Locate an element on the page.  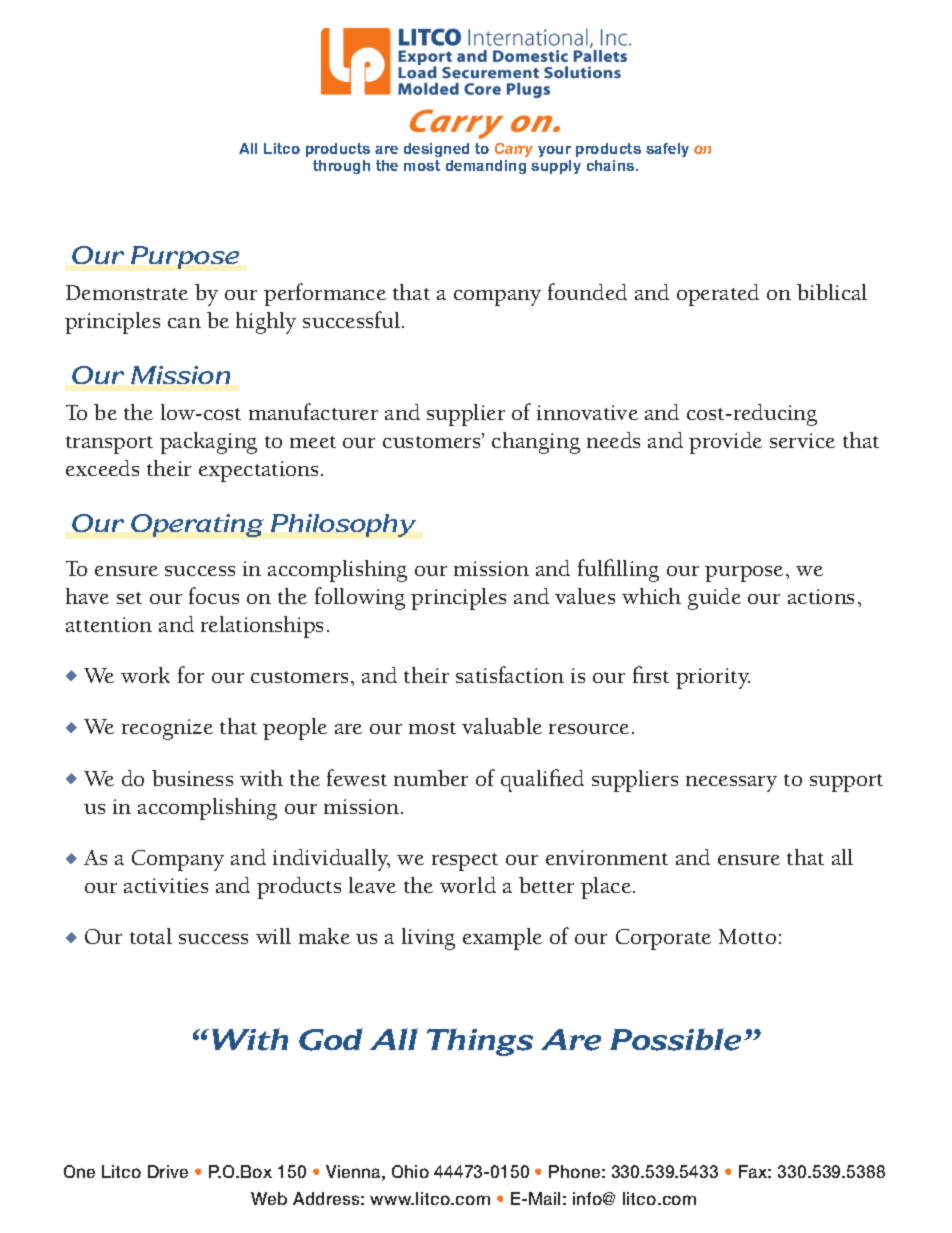
safely is located at coordinates (667, 150).
